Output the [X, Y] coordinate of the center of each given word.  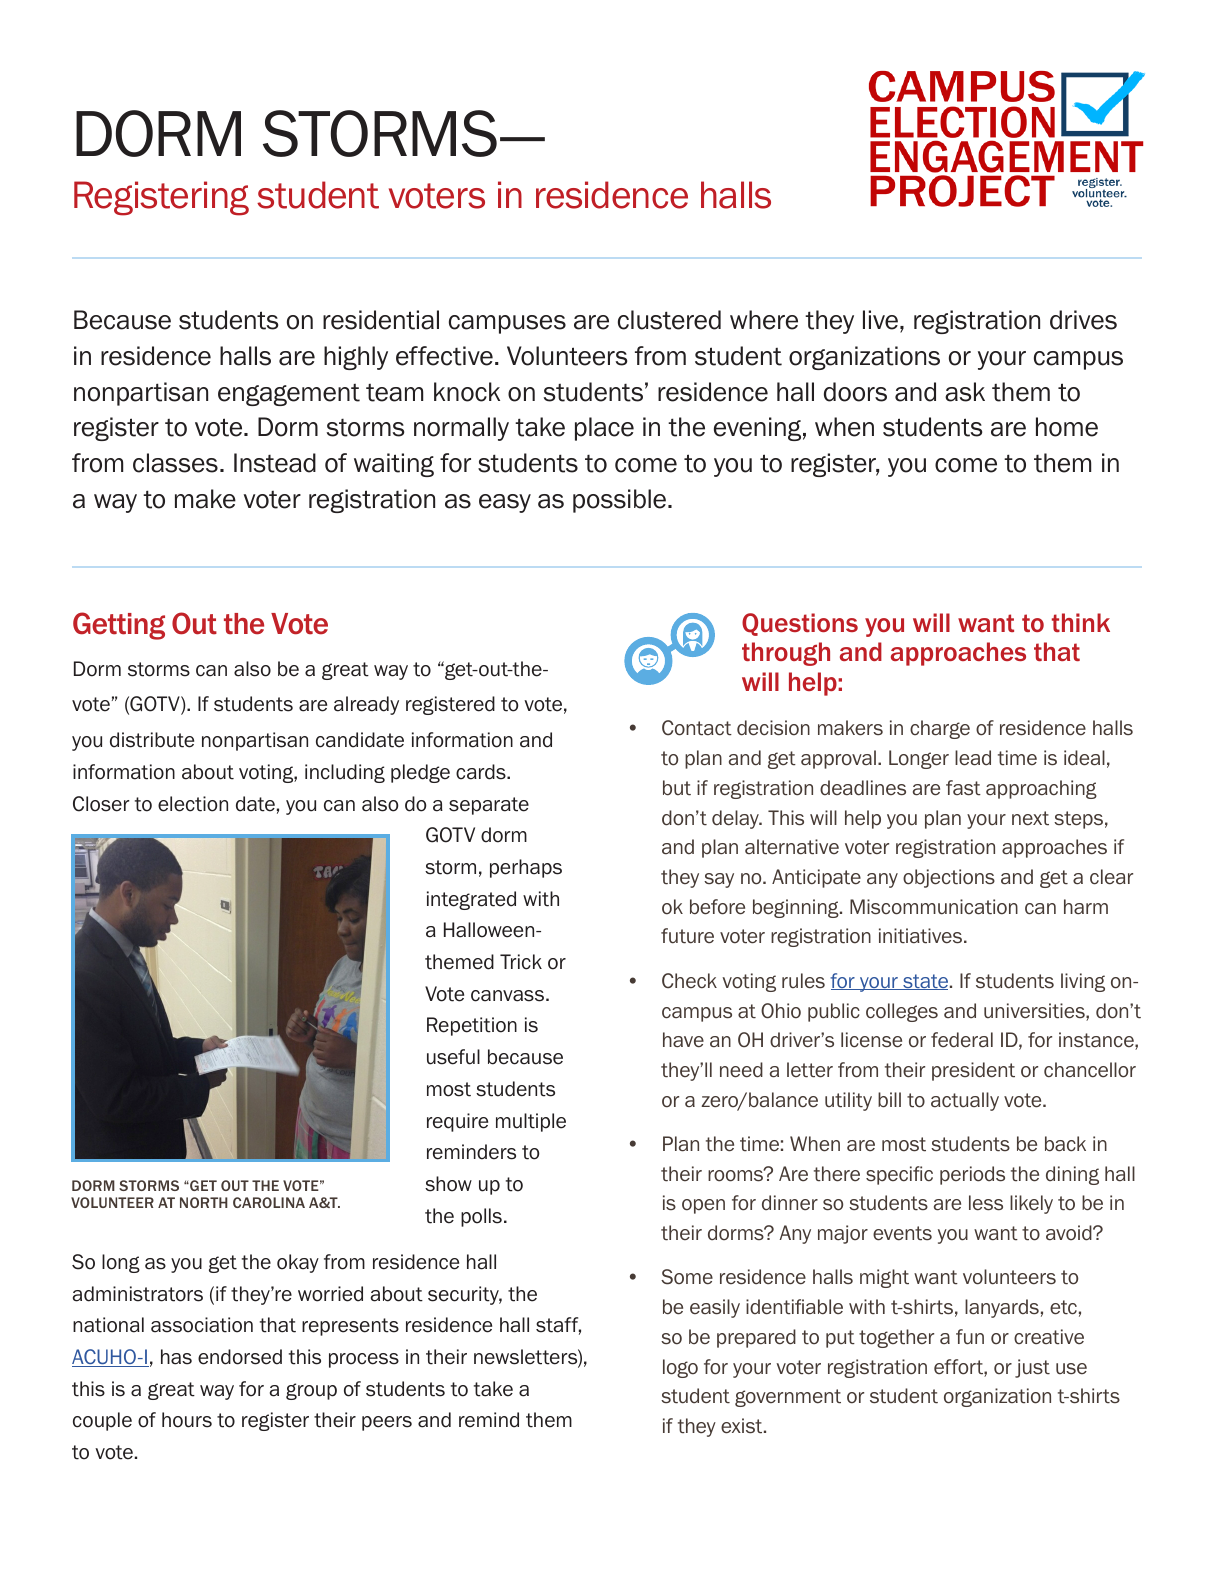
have [683, 1040]
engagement [289, 395]
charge [940, 729]
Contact [697, 728]
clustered [669, 320]
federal [962, 1040]
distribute [152, 740]
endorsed [240, 1357]
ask [965, 392]
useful [453, 1057]
